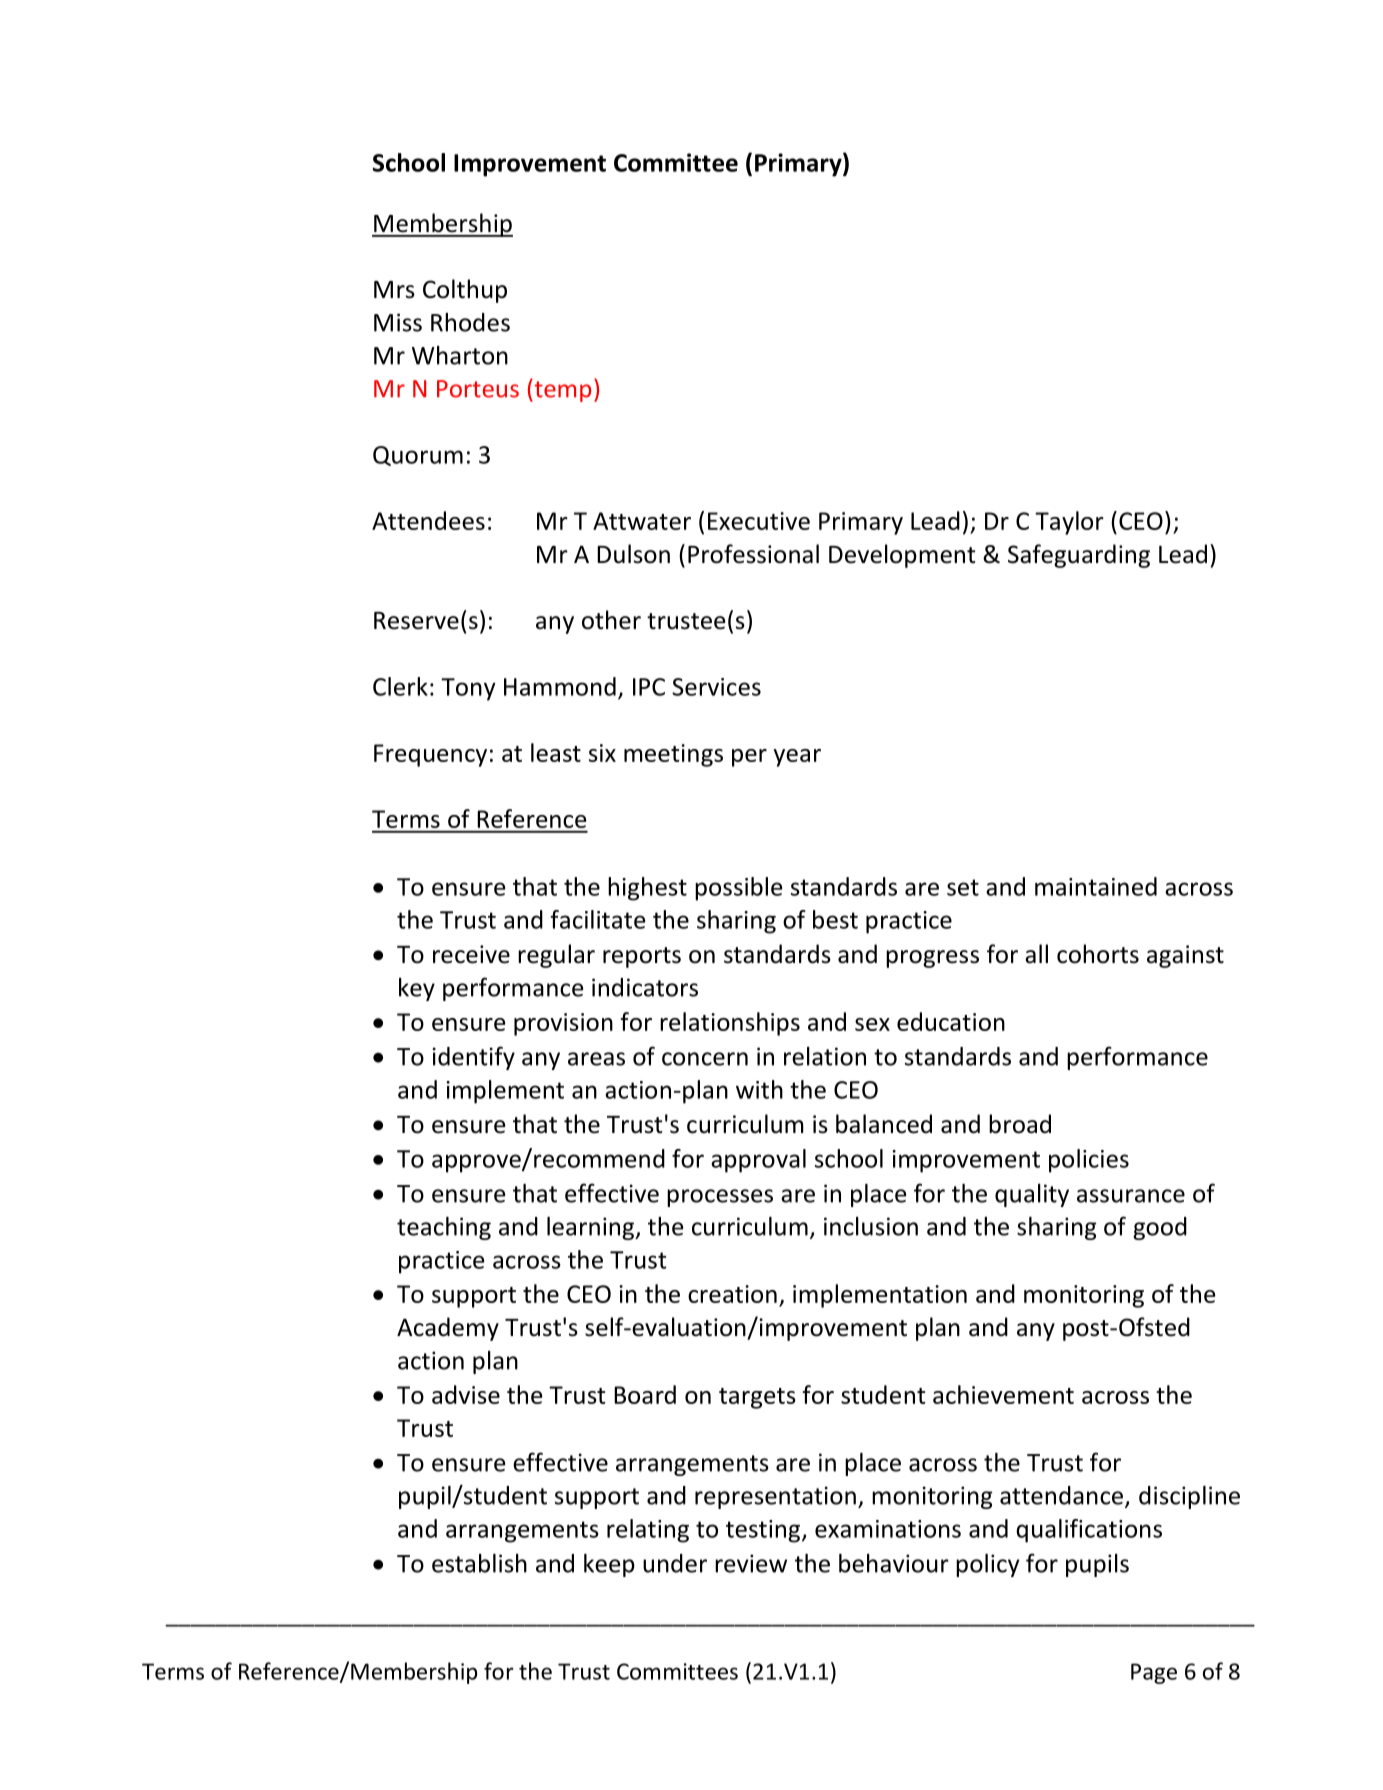  I want to click on Taylor, so click(1069, 523).
